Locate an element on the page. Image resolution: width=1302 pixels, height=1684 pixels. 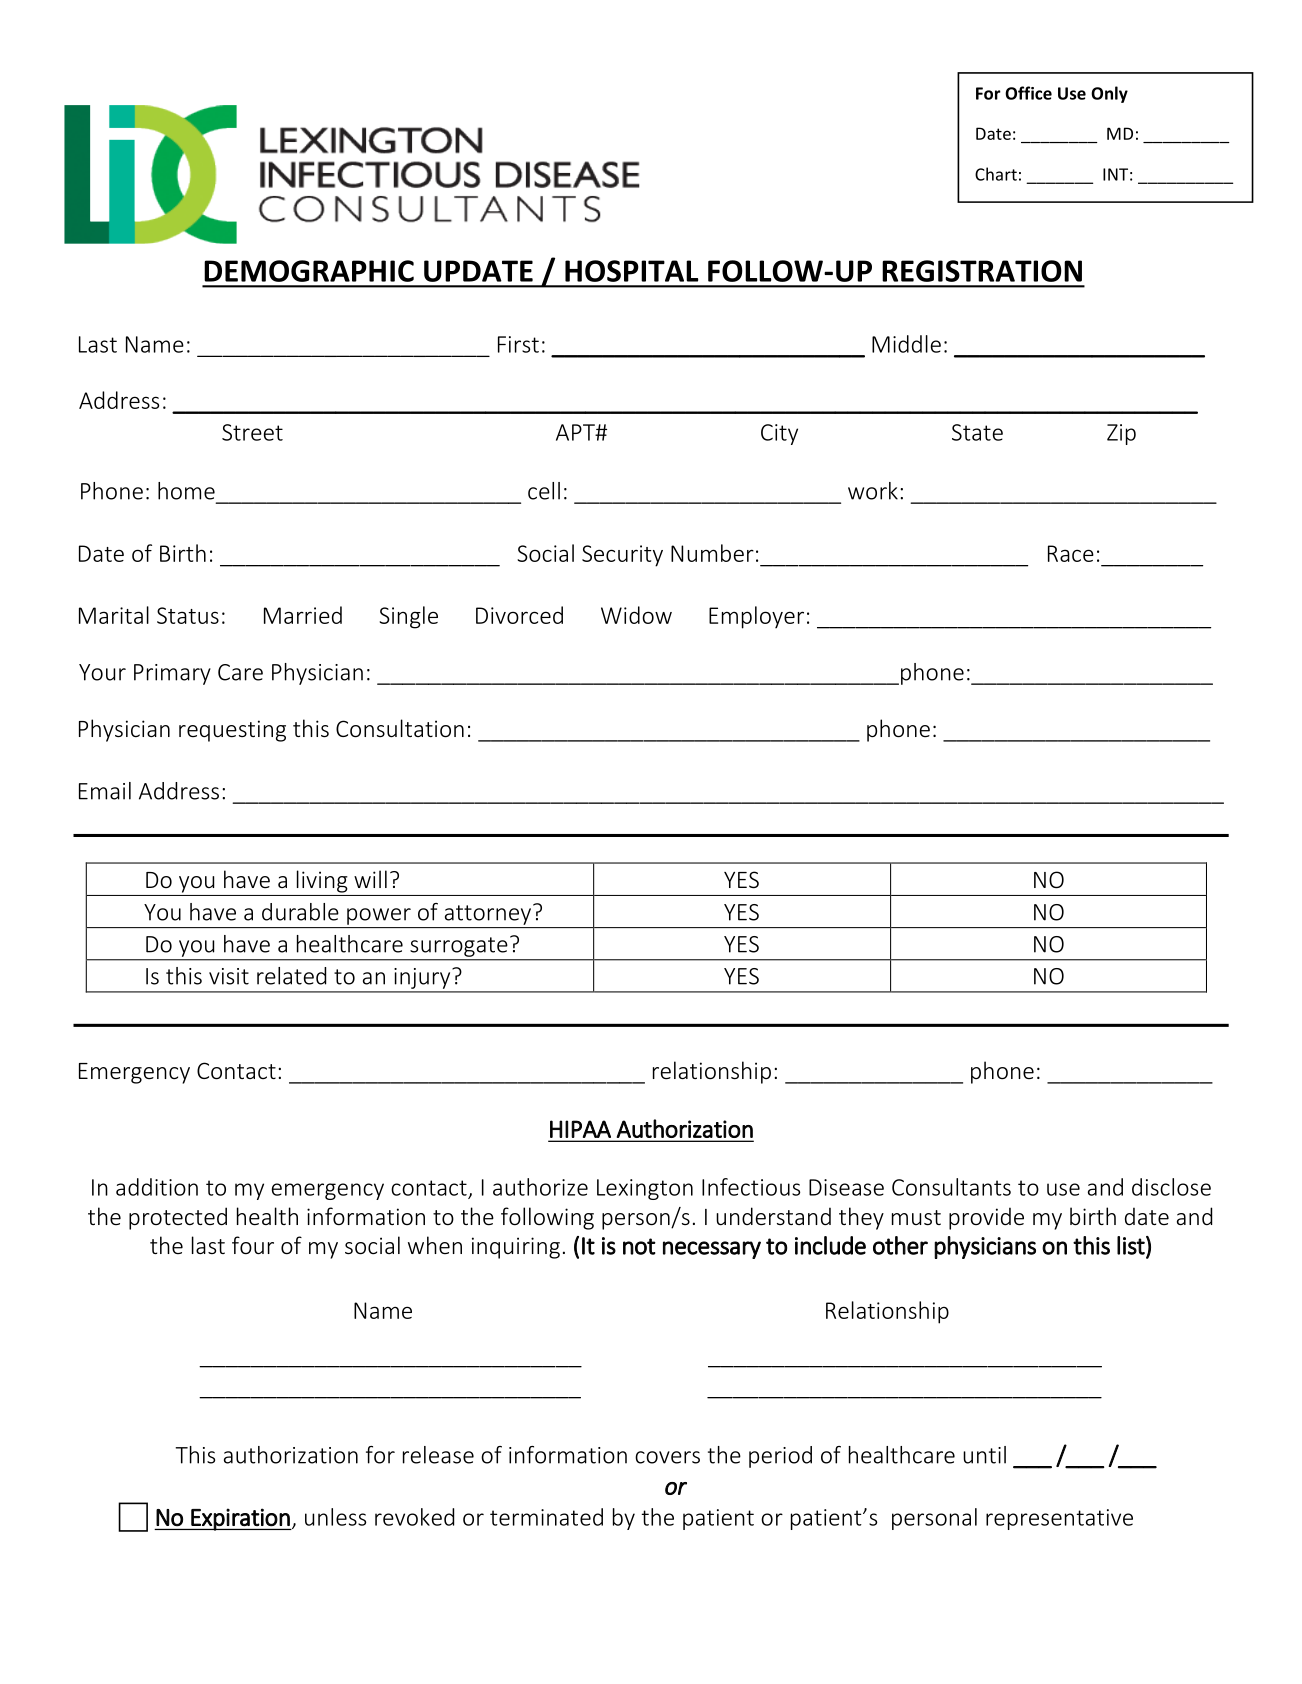
Expiration is located at coordinates (240, 1519).
